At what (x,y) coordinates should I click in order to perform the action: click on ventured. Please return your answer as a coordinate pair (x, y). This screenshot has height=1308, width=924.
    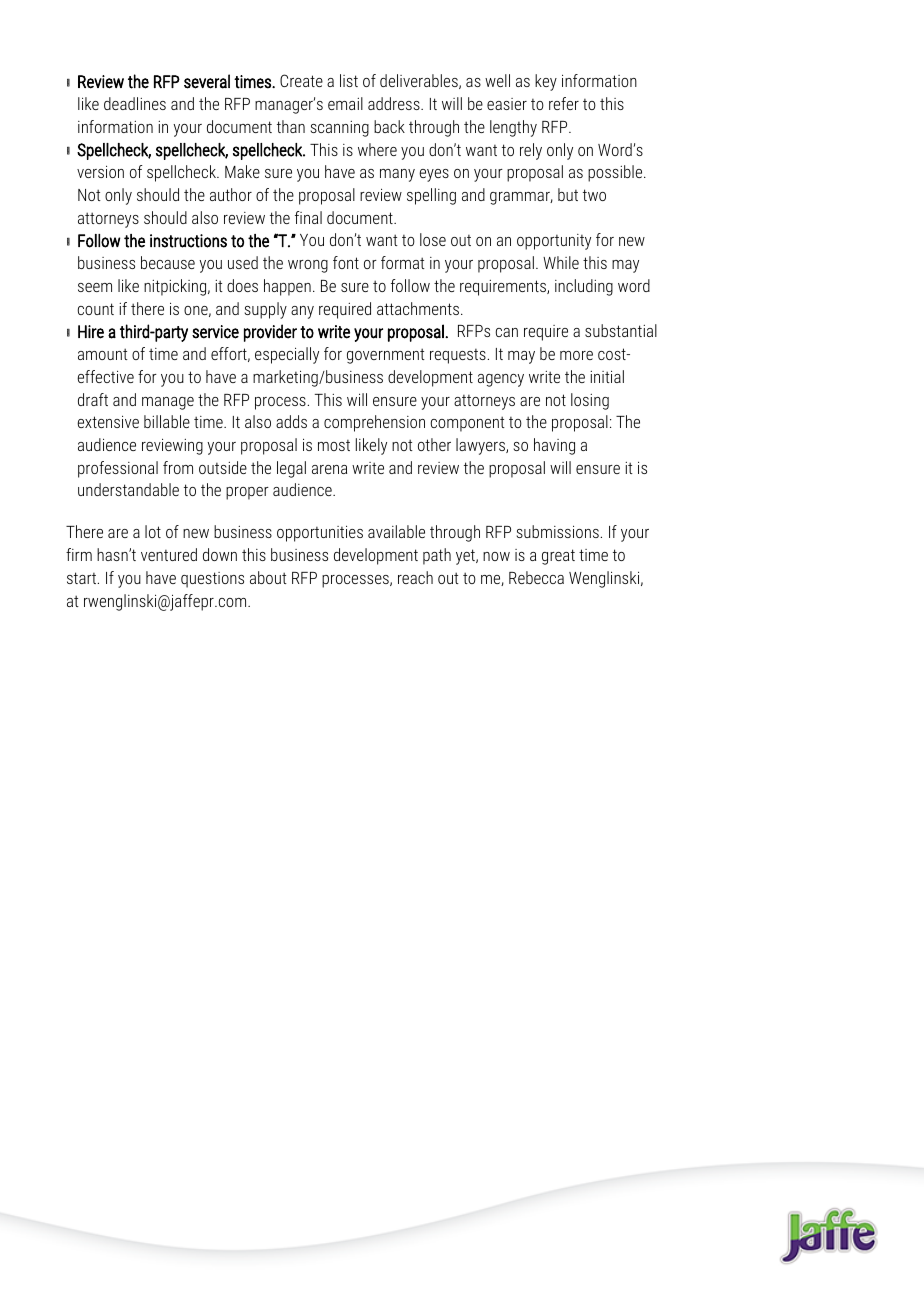
    Looking at the image, I should click on (169, 554).
